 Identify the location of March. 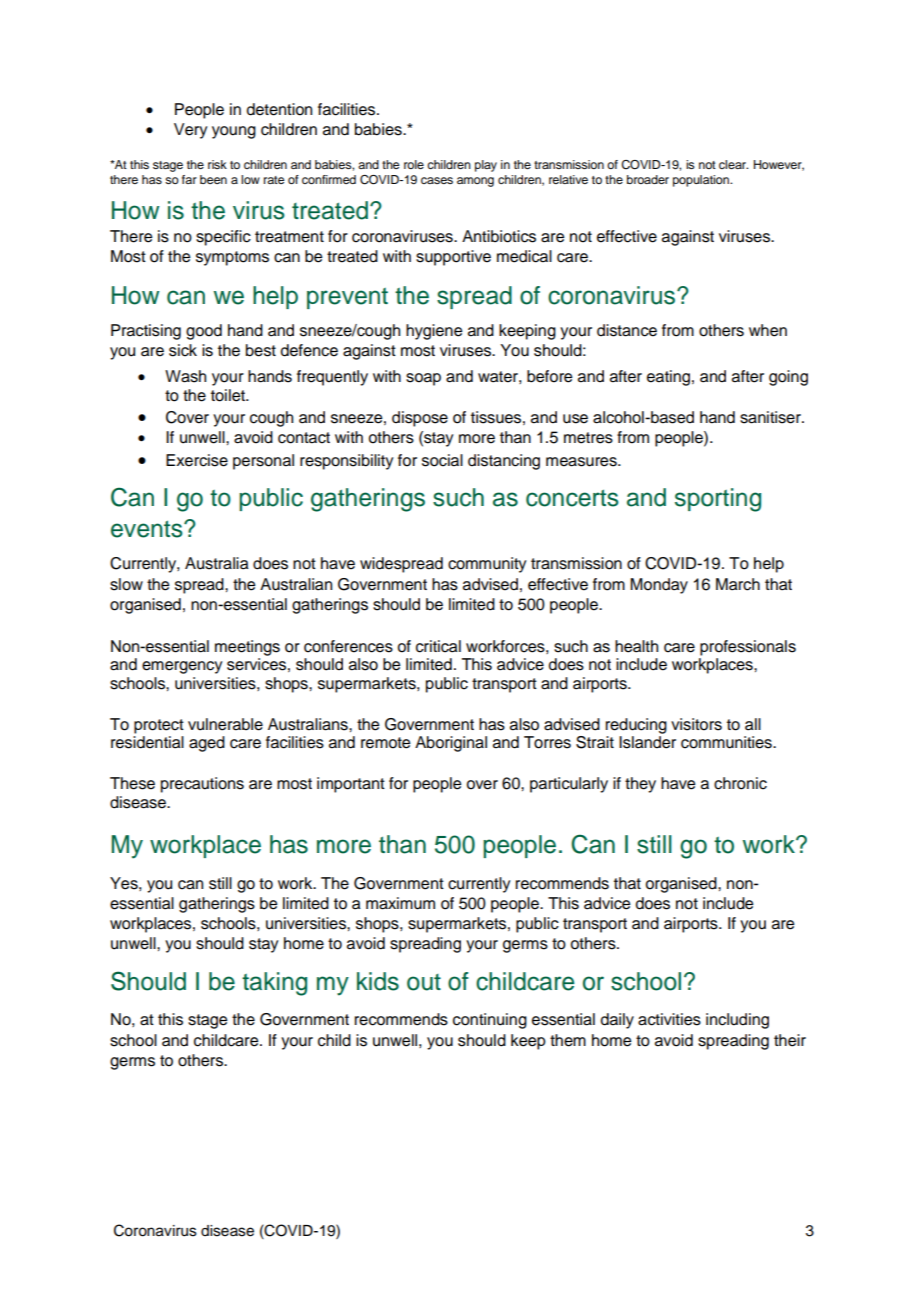
(738, 584).
